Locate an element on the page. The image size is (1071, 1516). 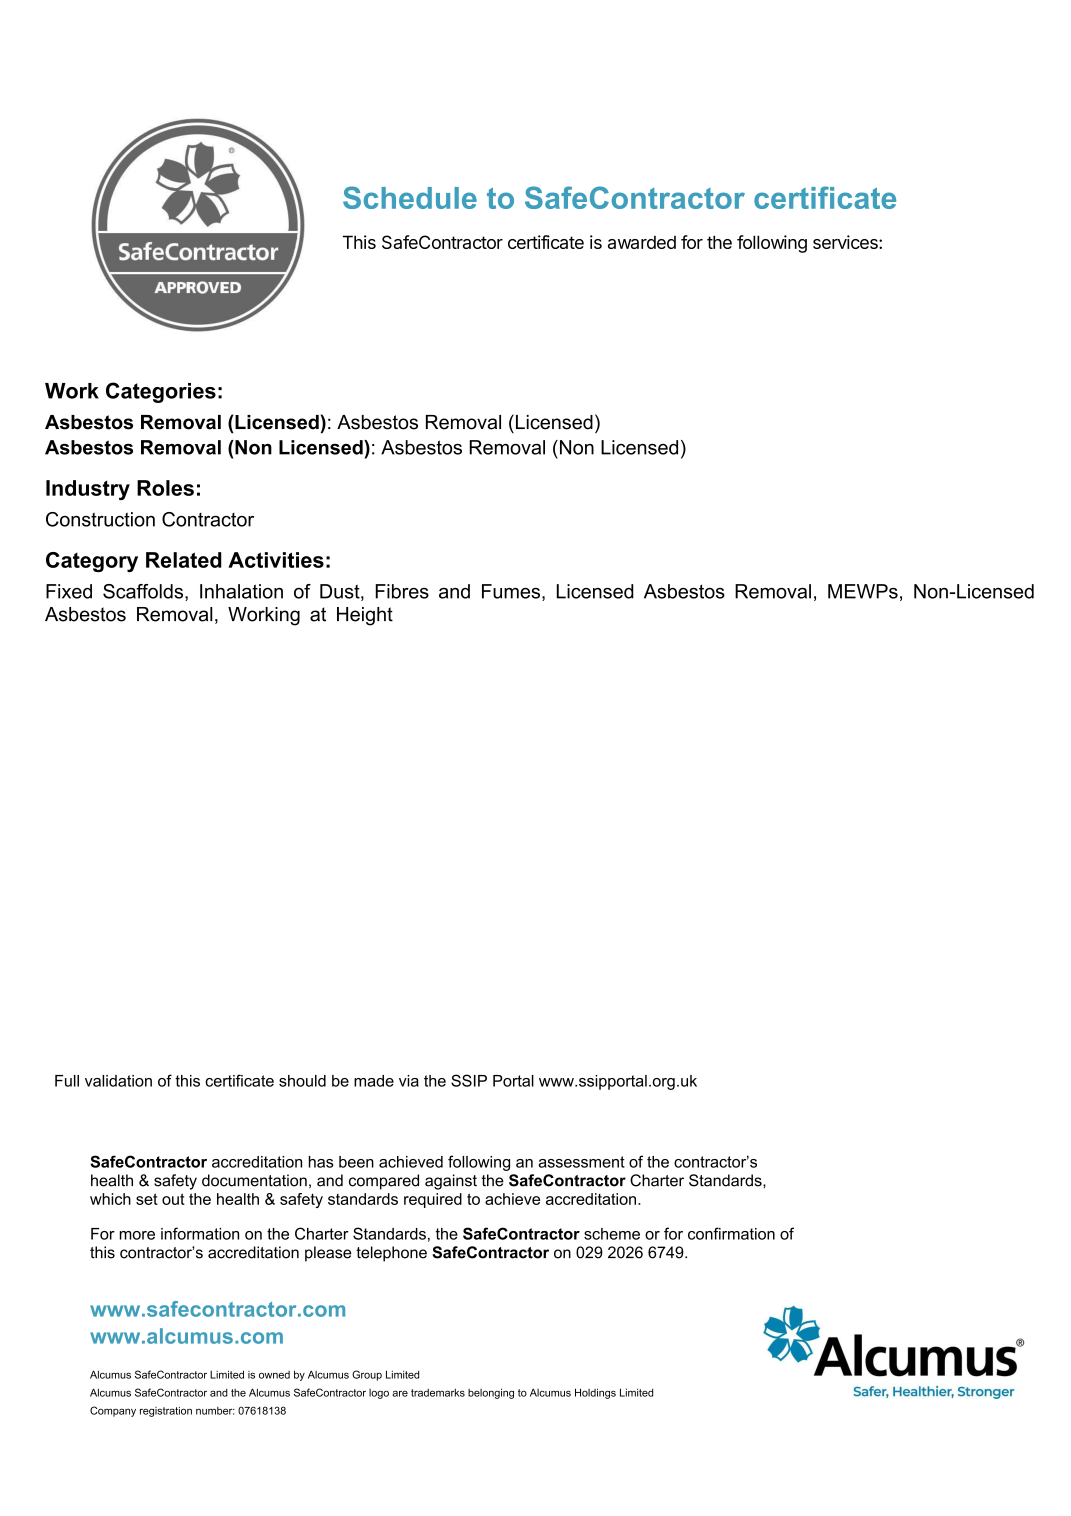
trademarks is located at coordinates (438, 1393).
